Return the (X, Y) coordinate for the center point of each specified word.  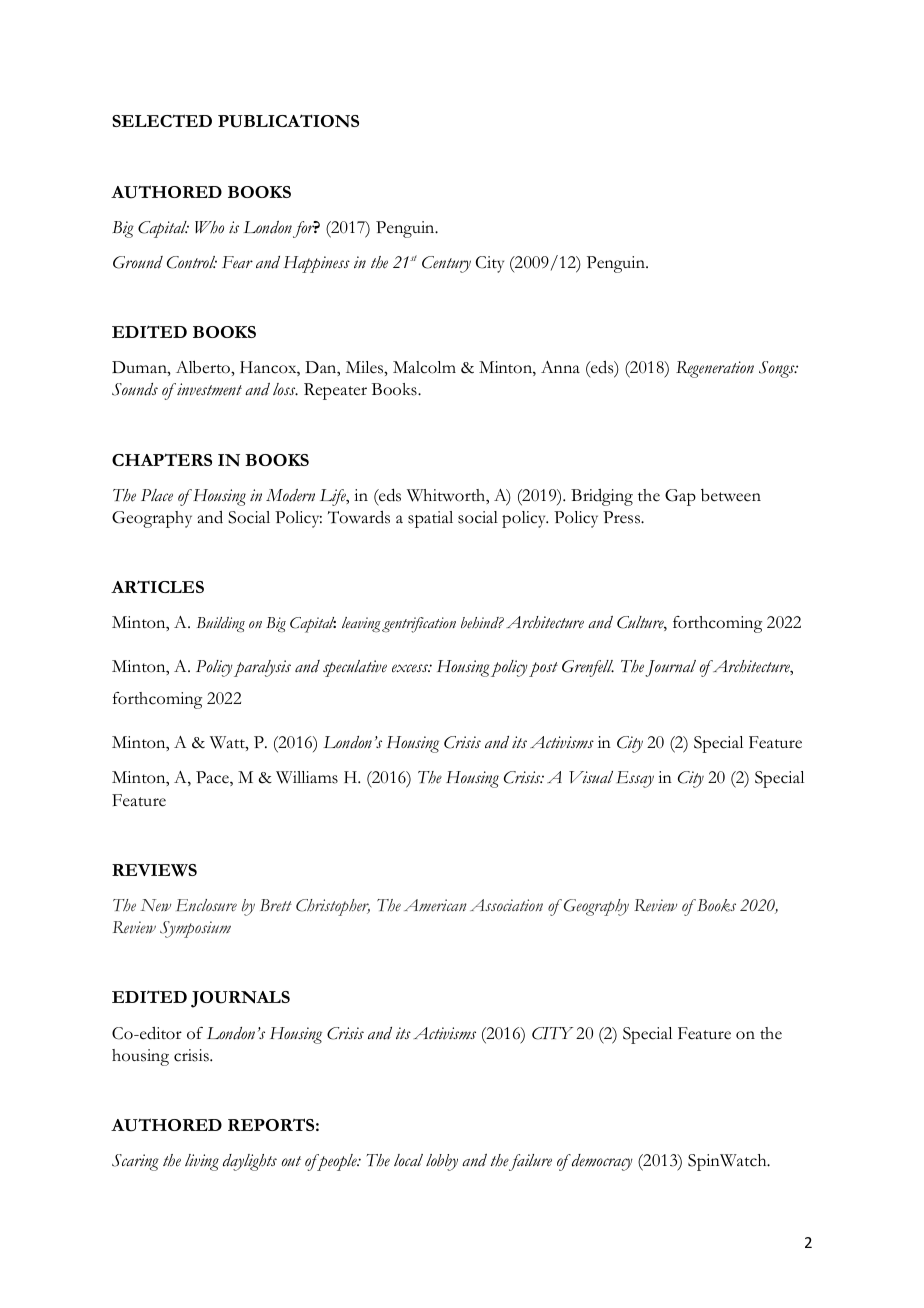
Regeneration (715, 369)
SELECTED (162, 120)
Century (446, 264)
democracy (601, 1162)
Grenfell (588, 668)
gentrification (419, 625)
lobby (442, 1162)
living (202, 1162)
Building (221, 624)
